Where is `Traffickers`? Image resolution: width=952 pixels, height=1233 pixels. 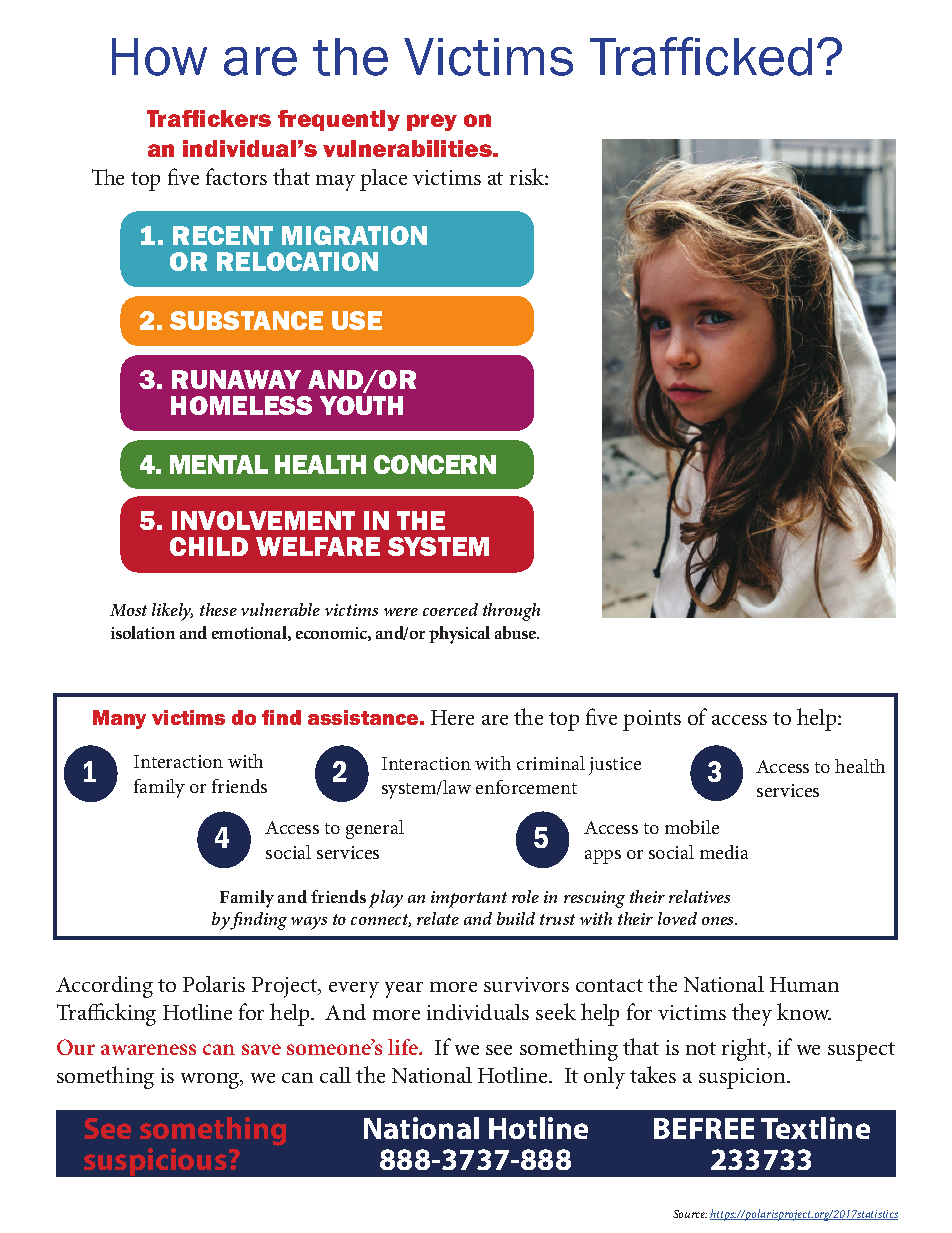 Traffickers is located at coordinates (209, 118).
